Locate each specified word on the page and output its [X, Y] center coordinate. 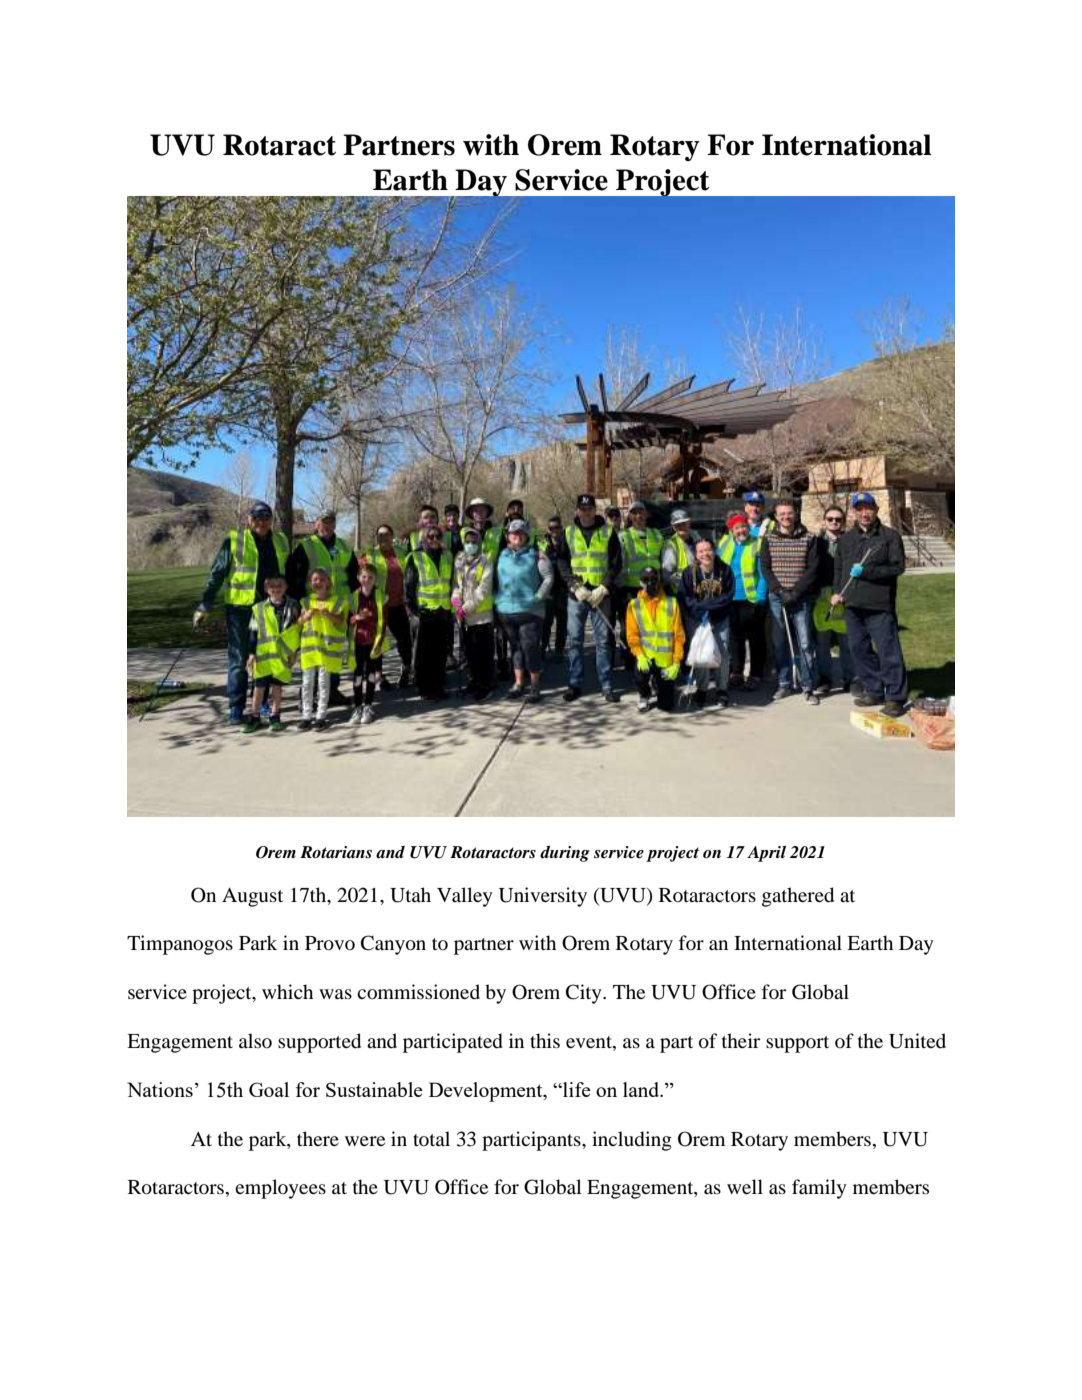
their [741, 1040]
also [255, 1040]
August [252, 897]
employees [280, 1189]
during [565, 854]
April [766, 854]
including [632, 1141]
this [545, 1040]
